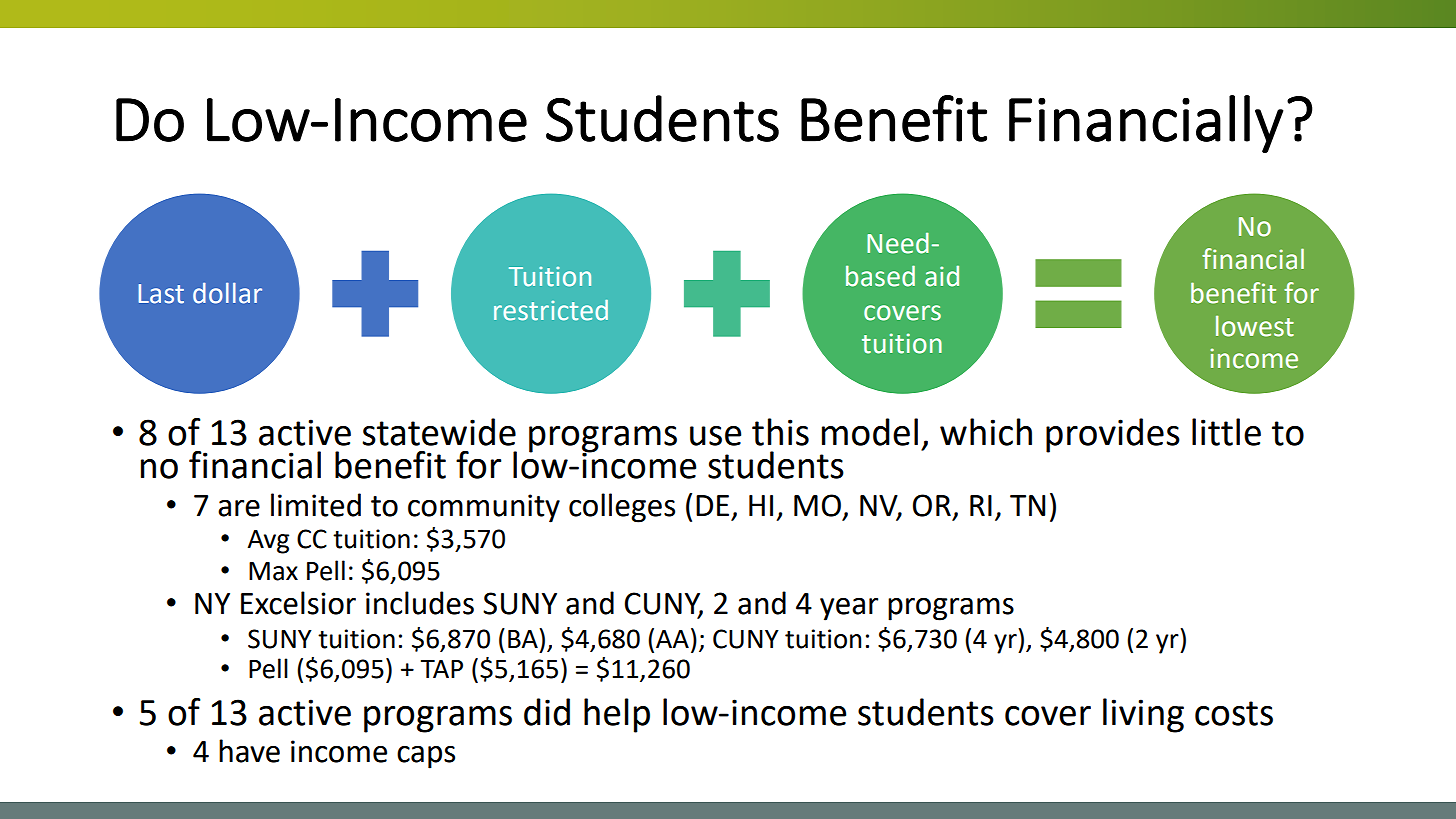 This page has width=1456, height=819. What do you see at coordinates (617, 715) in the page?
I see `help` at bounding box center [617, 715].
